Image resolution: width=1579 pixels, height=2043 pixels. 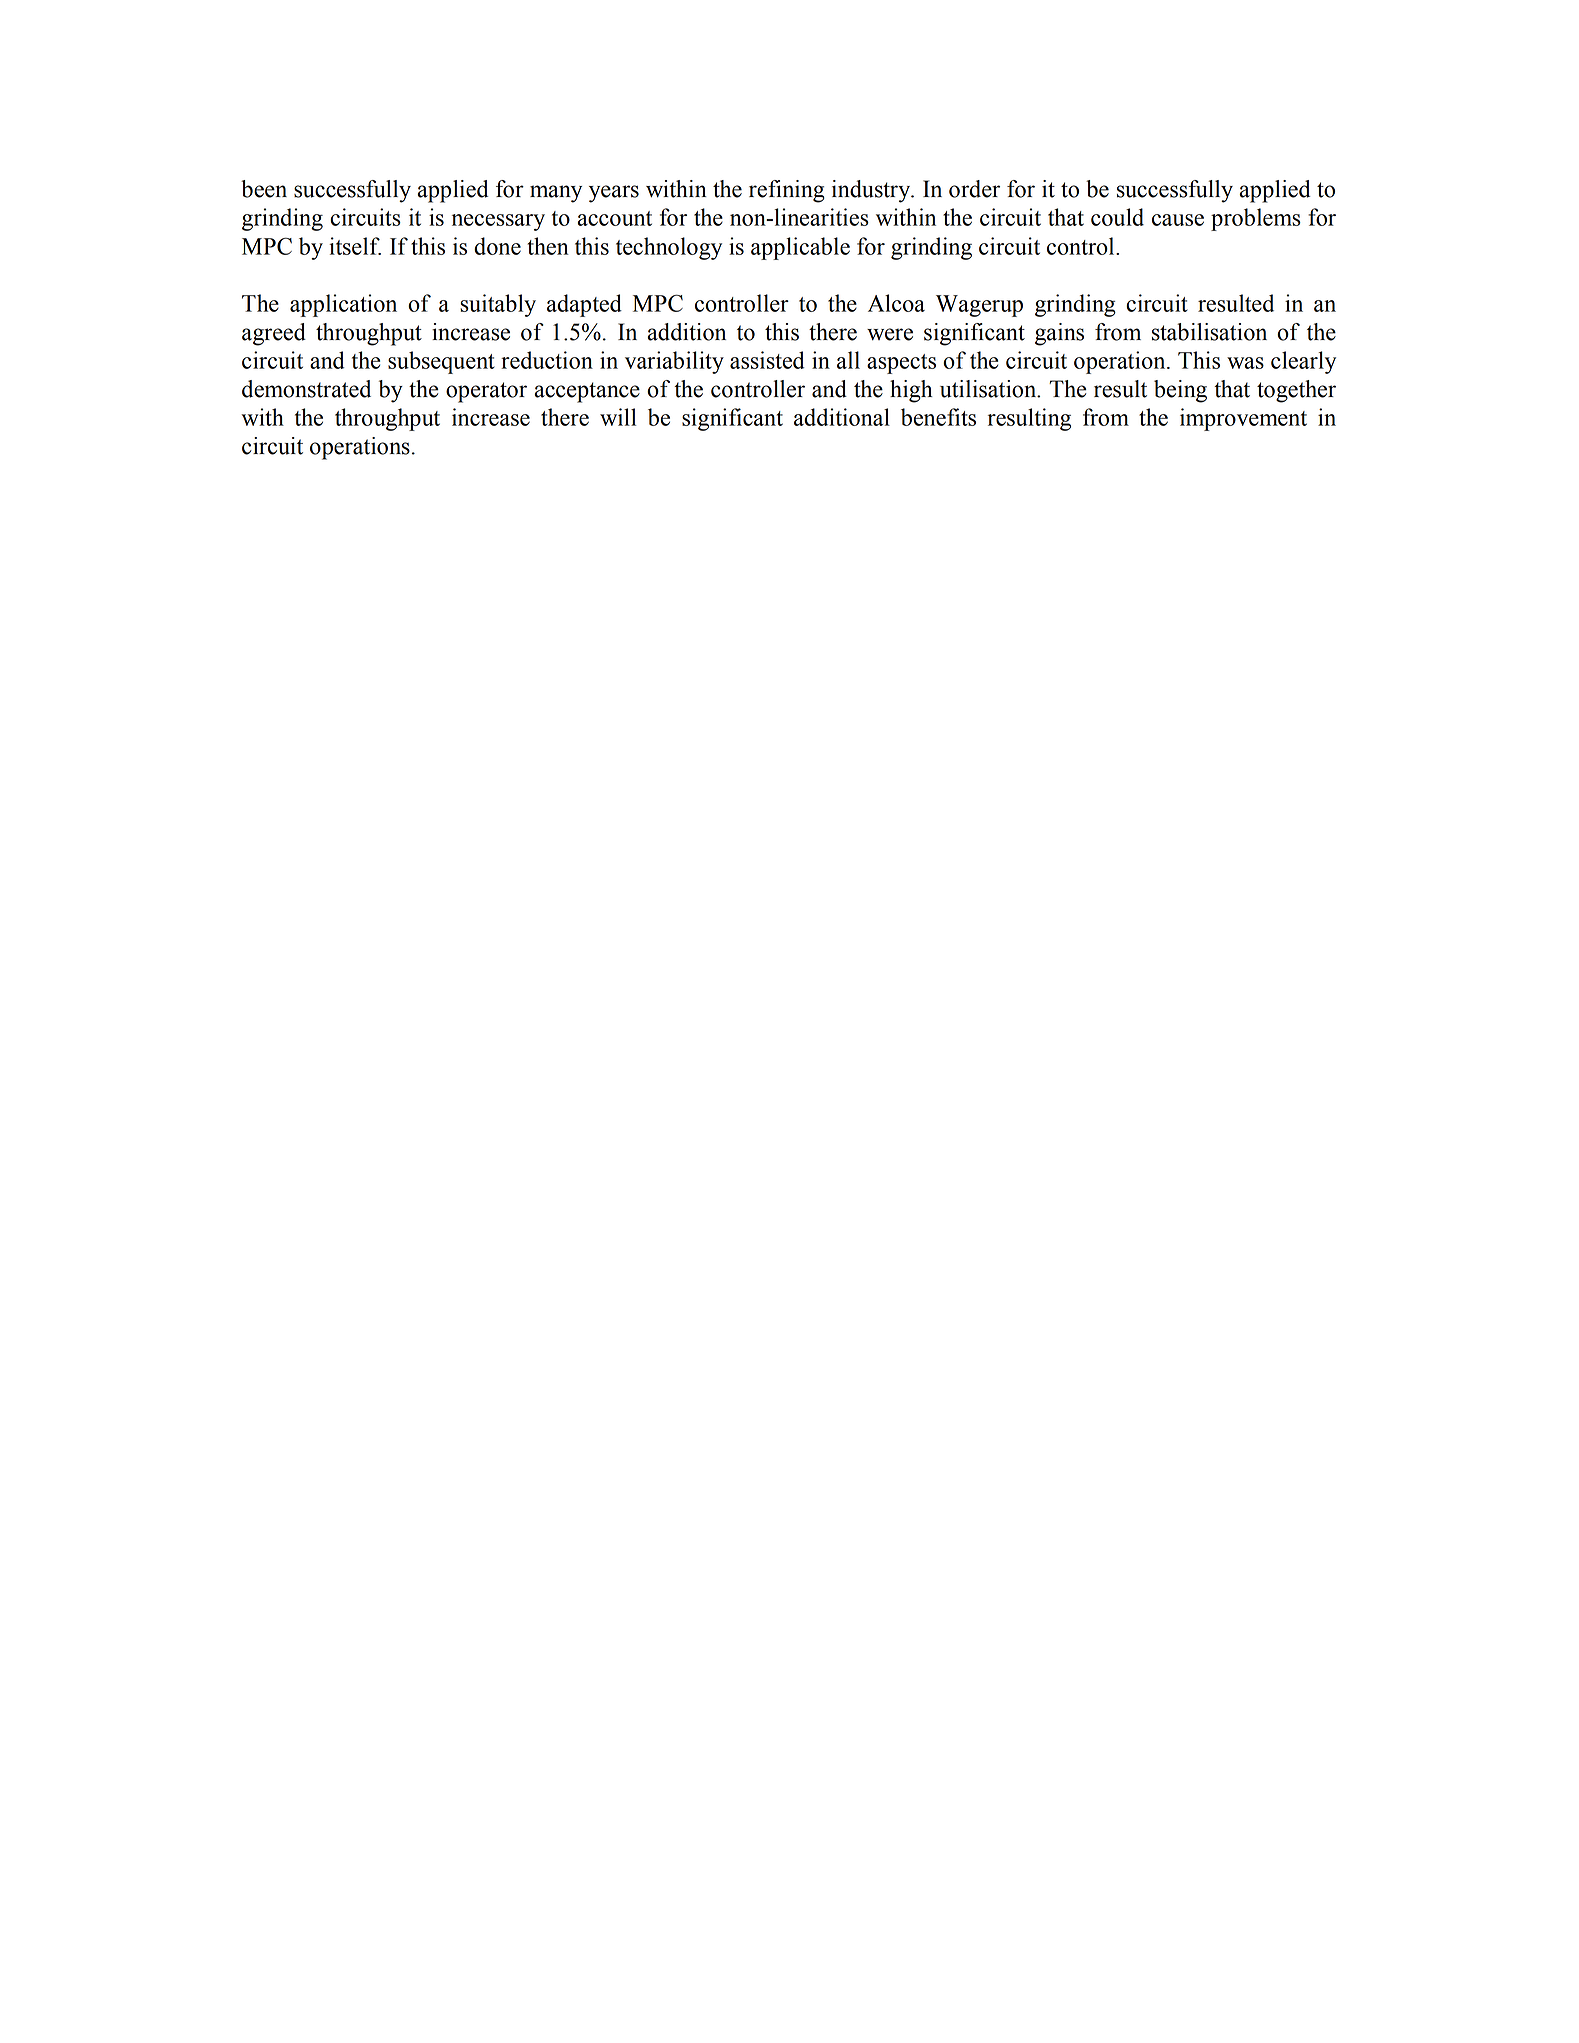 I want to click on operator, so click(x=486, y=392).
